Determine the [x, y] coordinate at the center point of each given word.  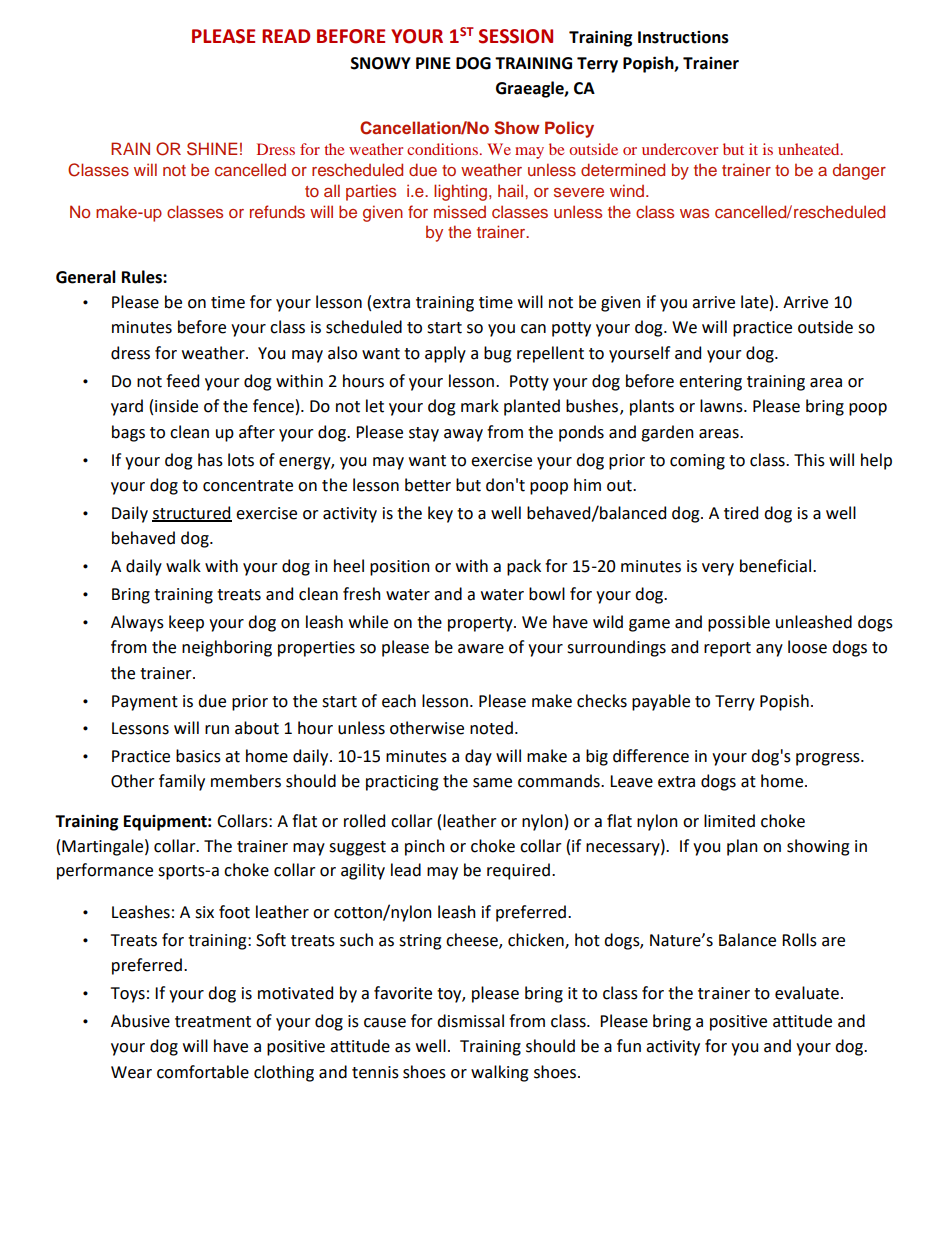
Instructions [683, 37]
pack [524, 567]
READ [286, 36]
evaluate [807, 993]
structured [192, 513]
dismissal [470, 1021]
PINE [433, 63]
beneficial [777, 566]
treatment [213, 1022]
